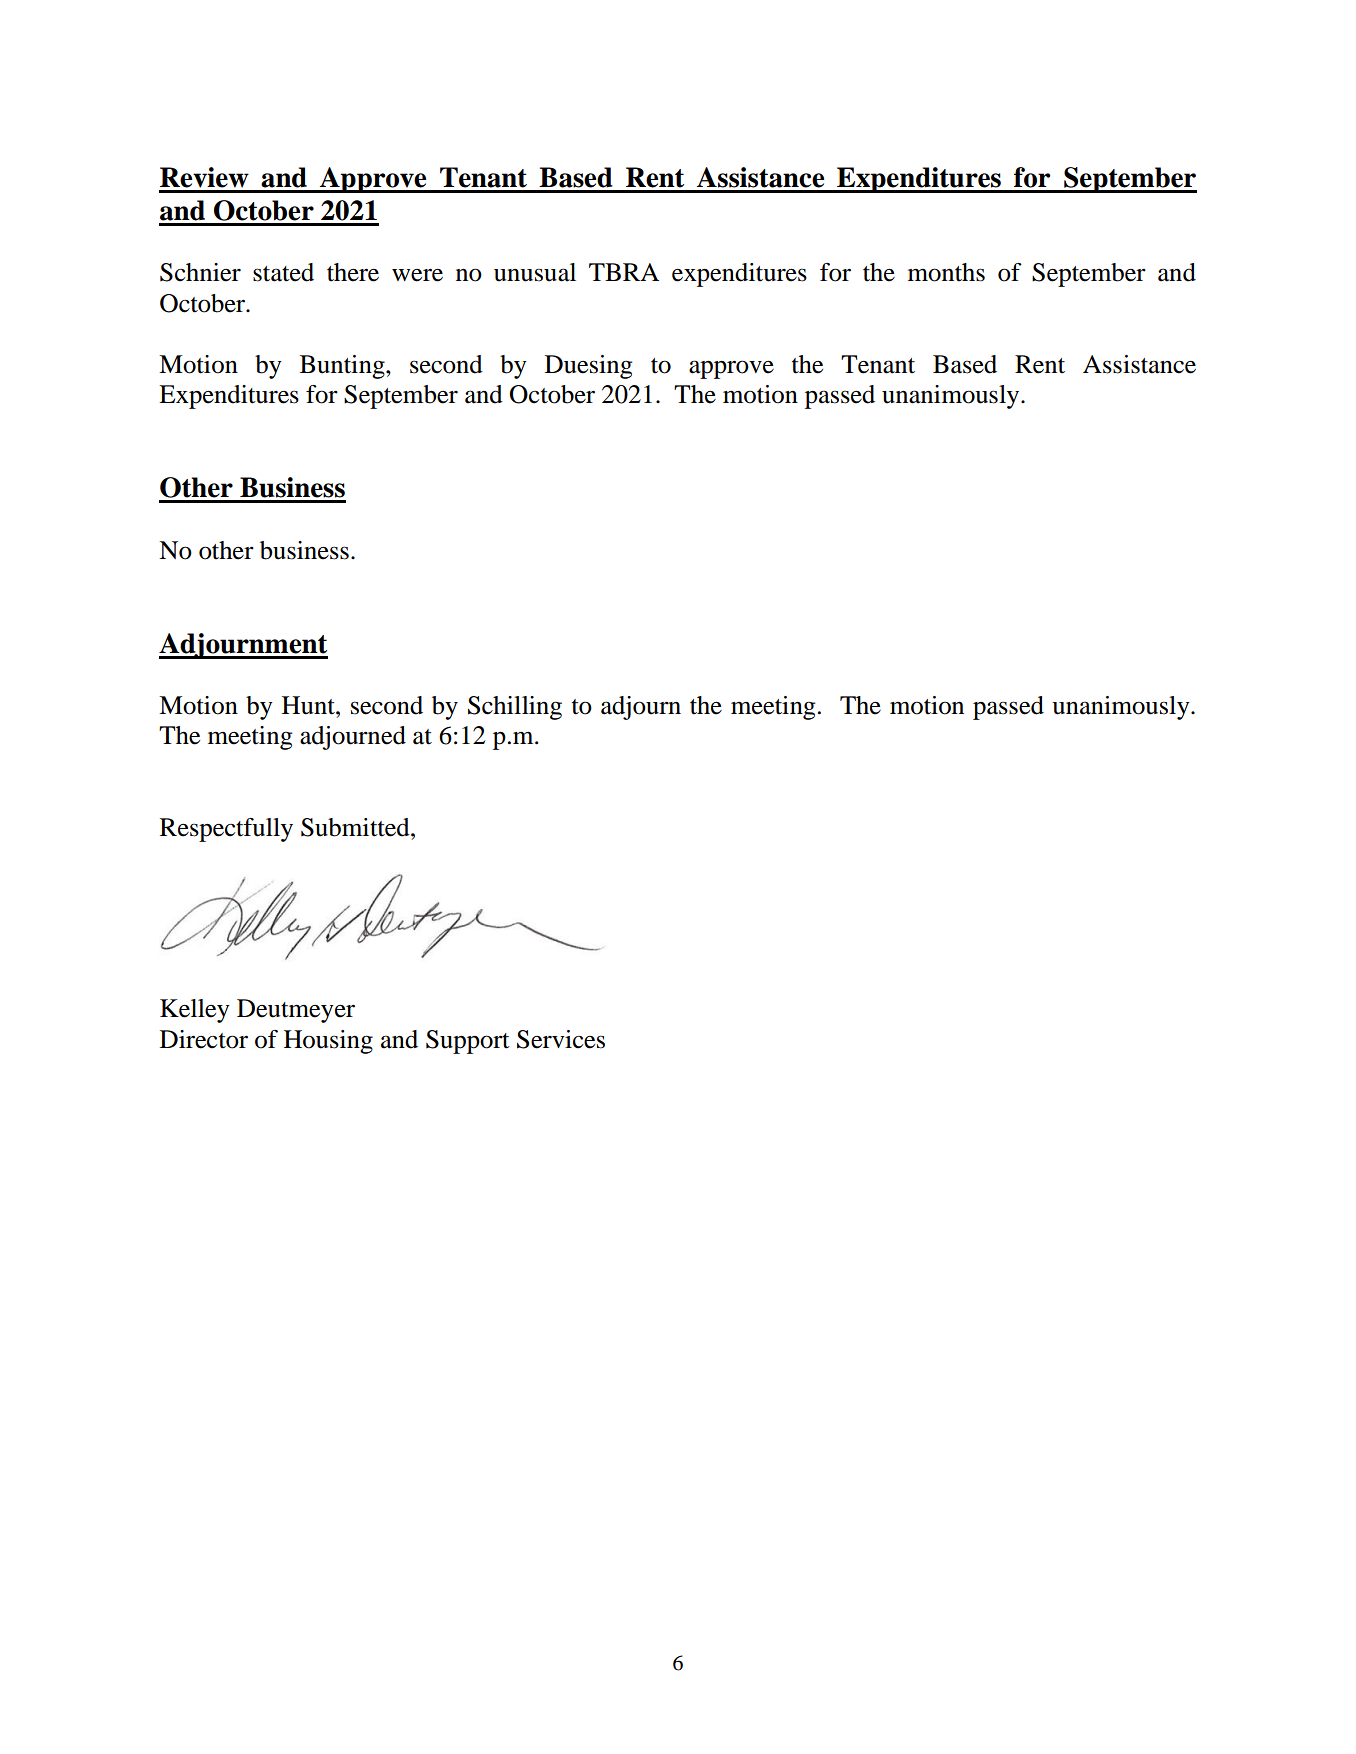  What do you see at coordinates (328, 1042) in the screenshot?
I see `Housing` at bounding box center [328, 1042].
